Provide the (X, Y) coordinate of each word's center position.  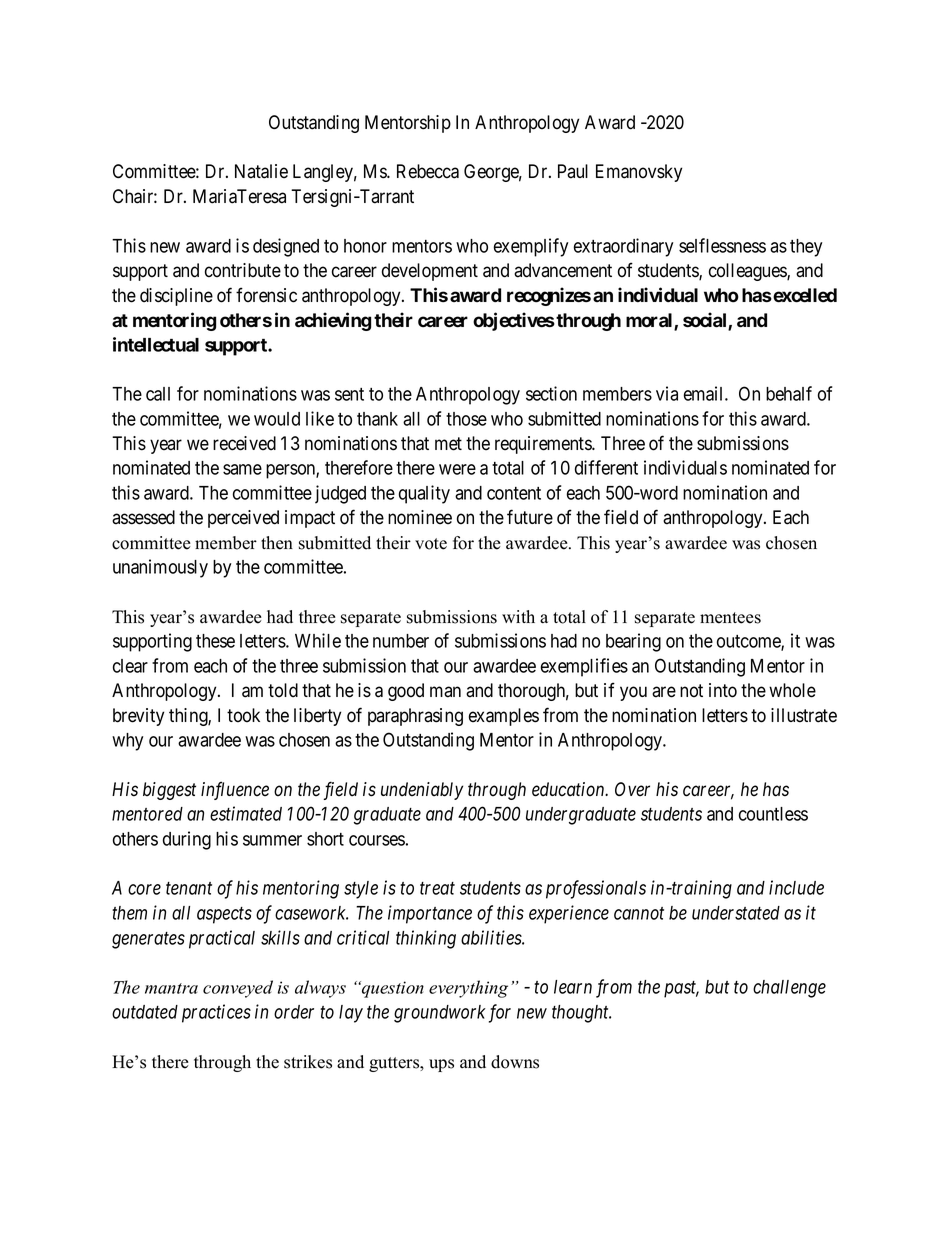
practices (216, 1013)
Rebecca (428, 171)
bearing (633, 642)
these (215, 641)
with (518, 616)
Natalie (261, 171)
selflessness (722, 245)
